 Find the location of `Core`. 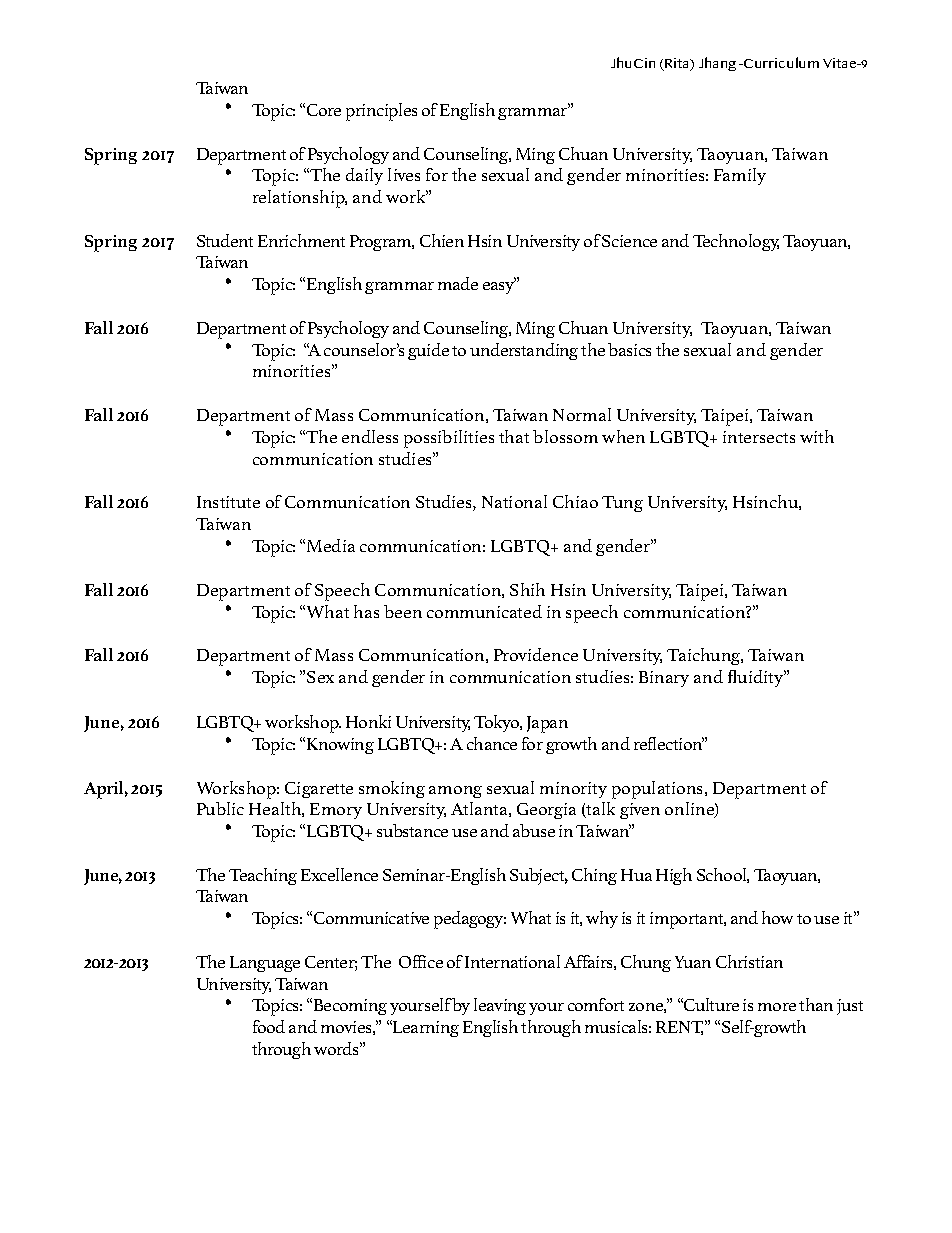

Core is located at coordinates (324, 110).
